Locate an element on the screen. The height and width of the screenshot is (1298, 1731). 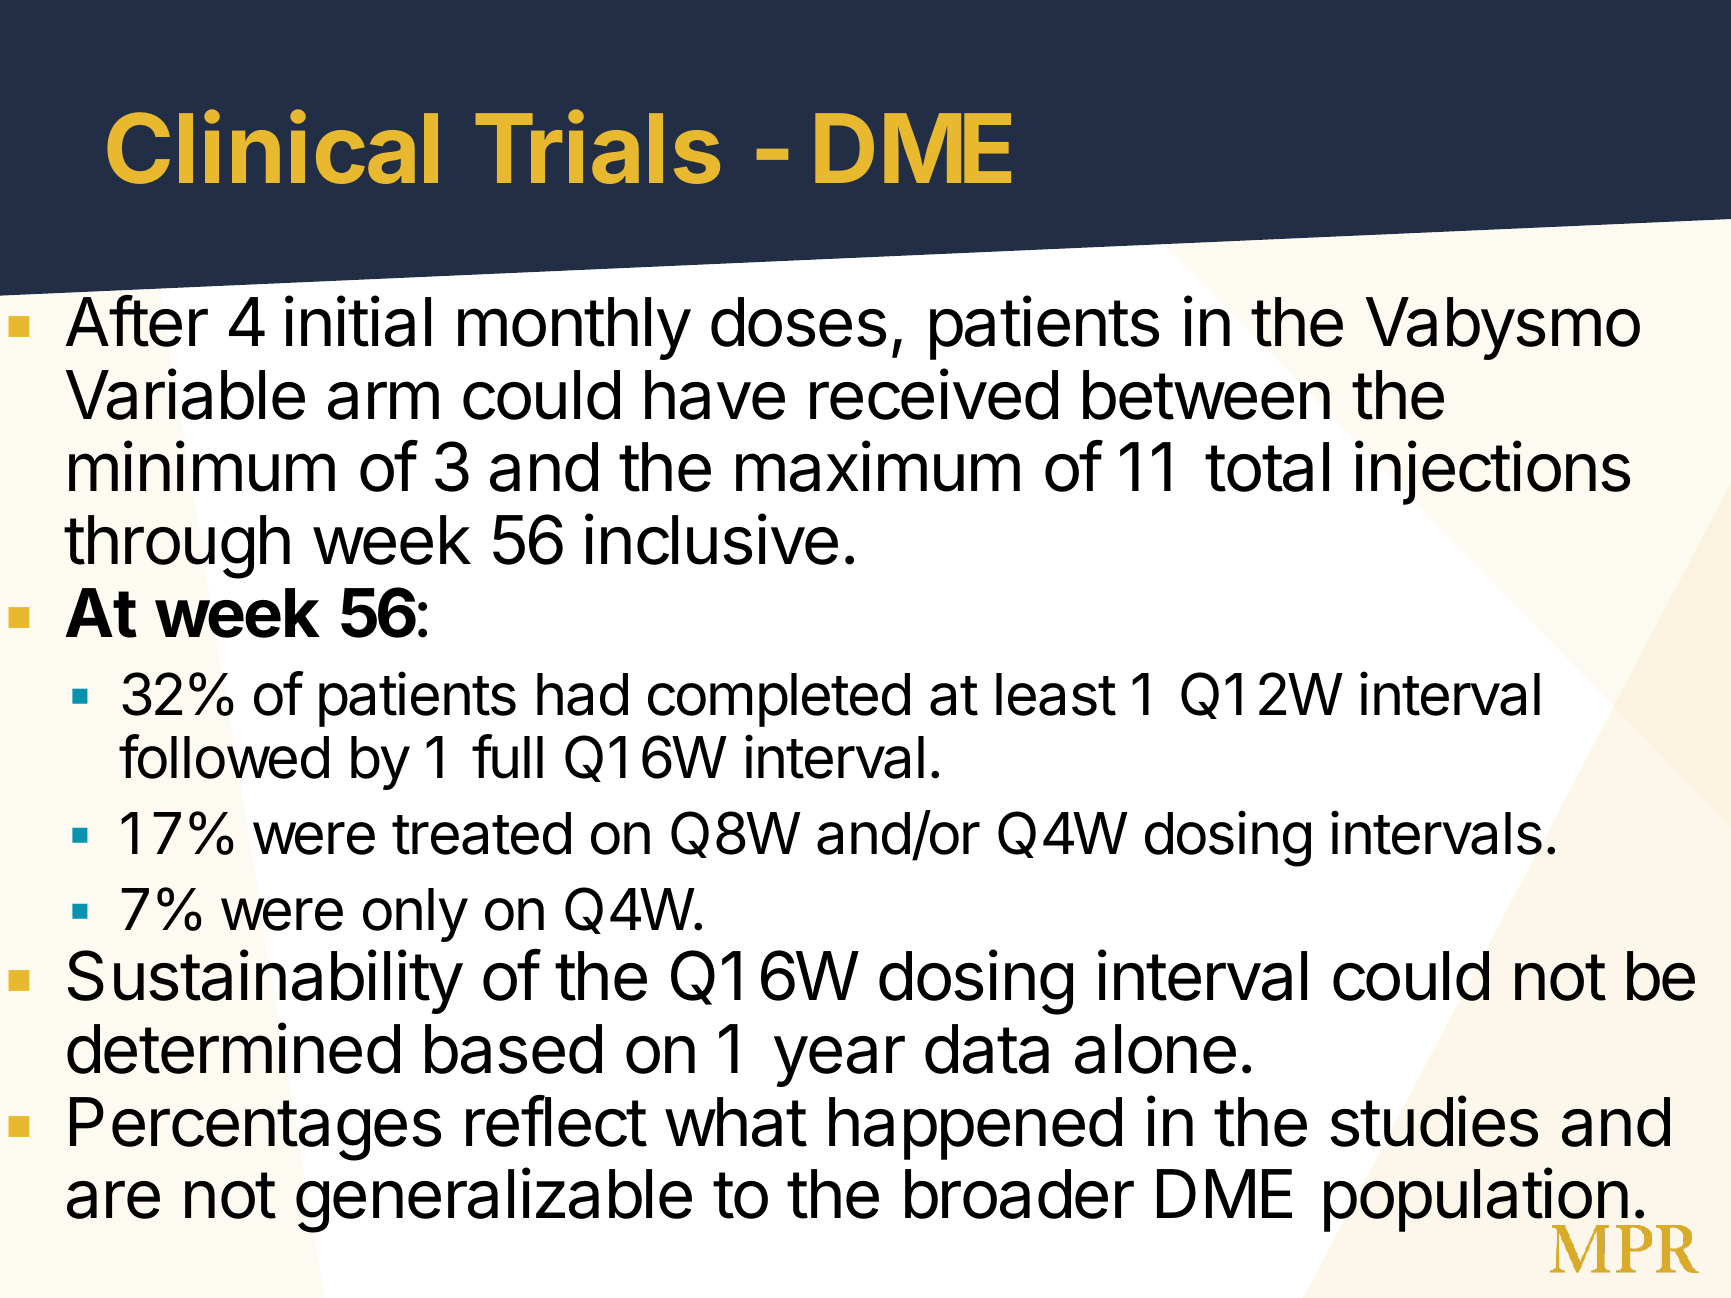
completed is located at coordinates (779, 700).
